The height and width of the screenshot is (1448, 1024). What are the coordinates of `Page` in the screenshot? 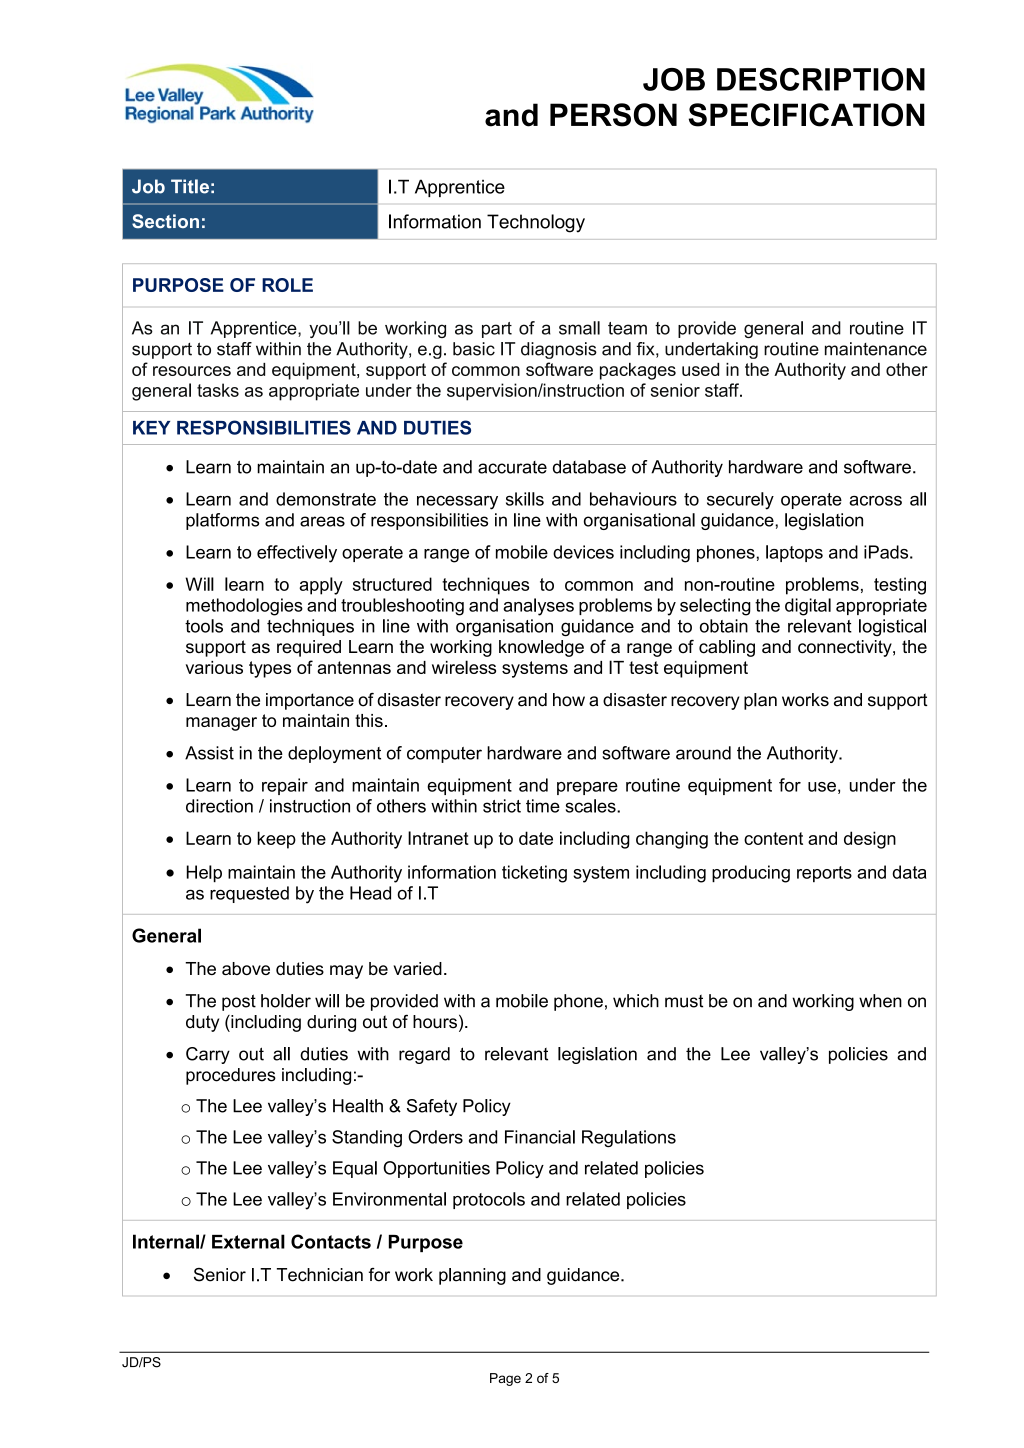 It's located at (505, 1379).
